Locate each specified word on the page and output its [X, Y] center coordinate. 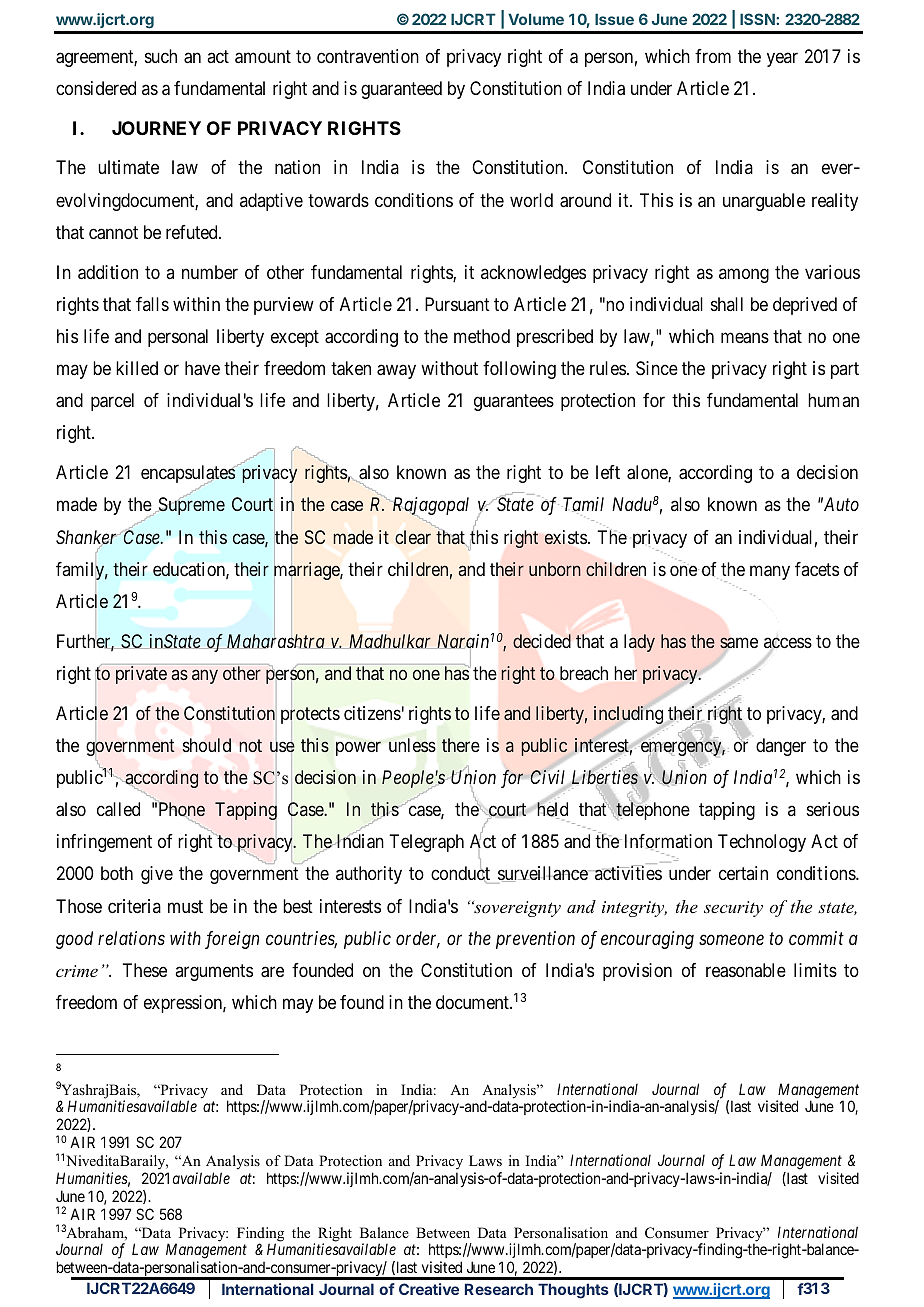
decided [542, 641]
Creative [429, 1289]
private [141, 675]
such [161, 56]
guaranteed [401, 90]
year [782, 59]
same [739, 644]
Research [499, 1289]
